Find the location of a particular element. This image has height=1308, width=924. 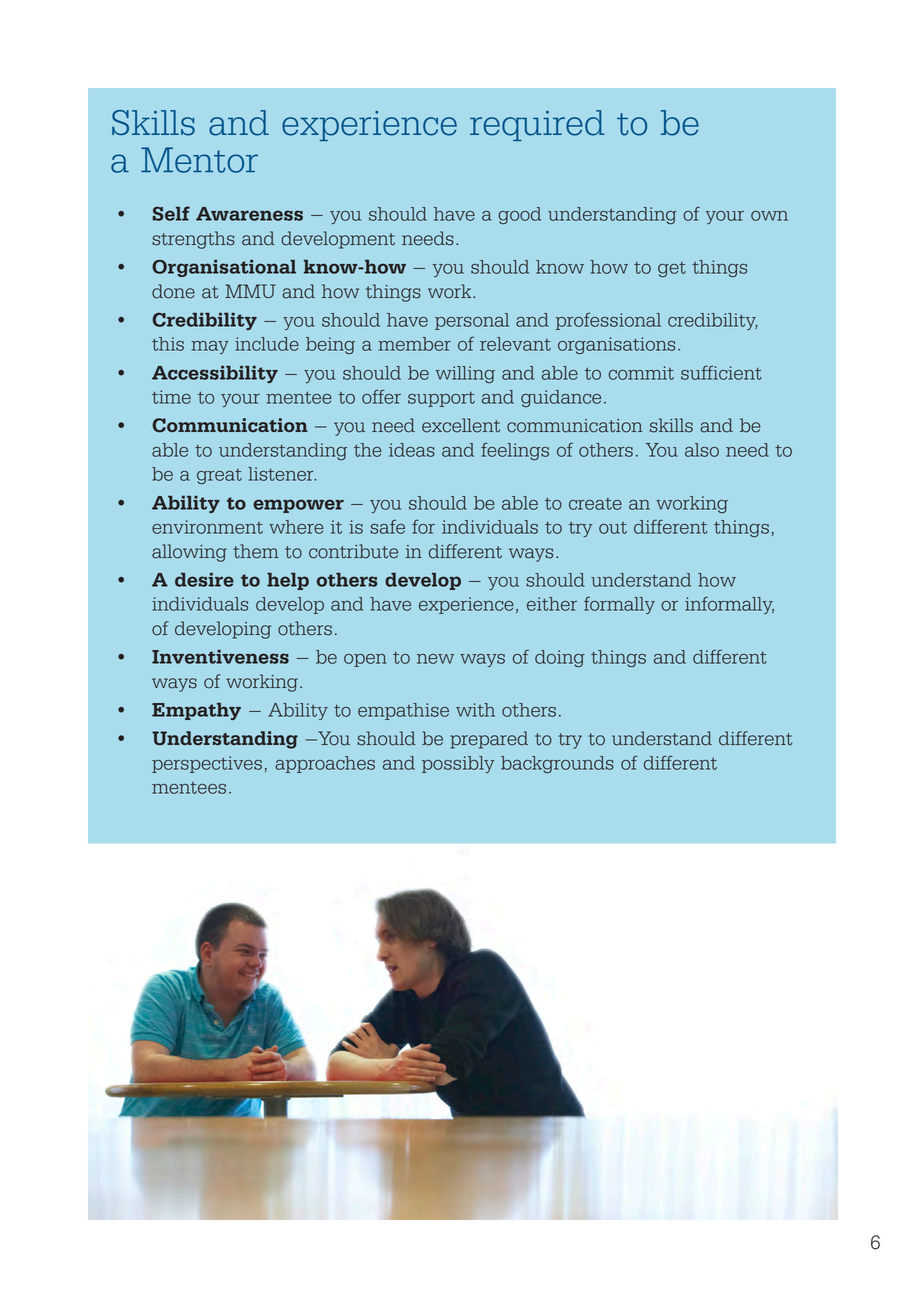

out is located at coordinates (613, 528).
